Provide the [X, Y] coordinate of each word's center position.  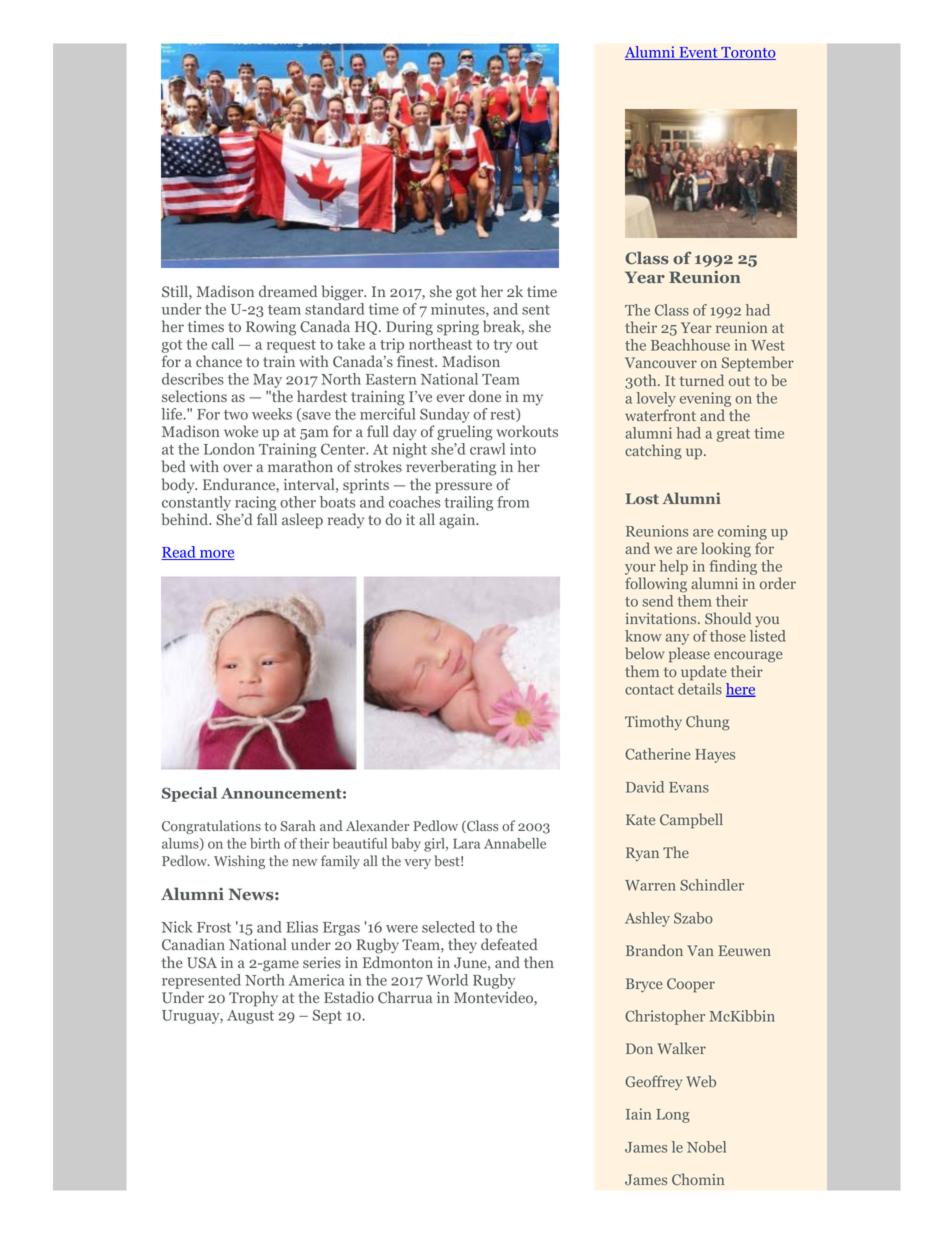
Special [189, 794]
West [768, 345]
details [700, 687]
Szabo [693, 918]
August [250, 1017]
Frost [214, 927]
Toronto [747, 53]
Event [698, 53]
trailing [468, 503]
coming [742, 534]
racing [255, 503]
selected [448, 927]
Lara [466, 843]
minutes [459, 310]
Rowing [271, 328]
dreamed [288, 291]
